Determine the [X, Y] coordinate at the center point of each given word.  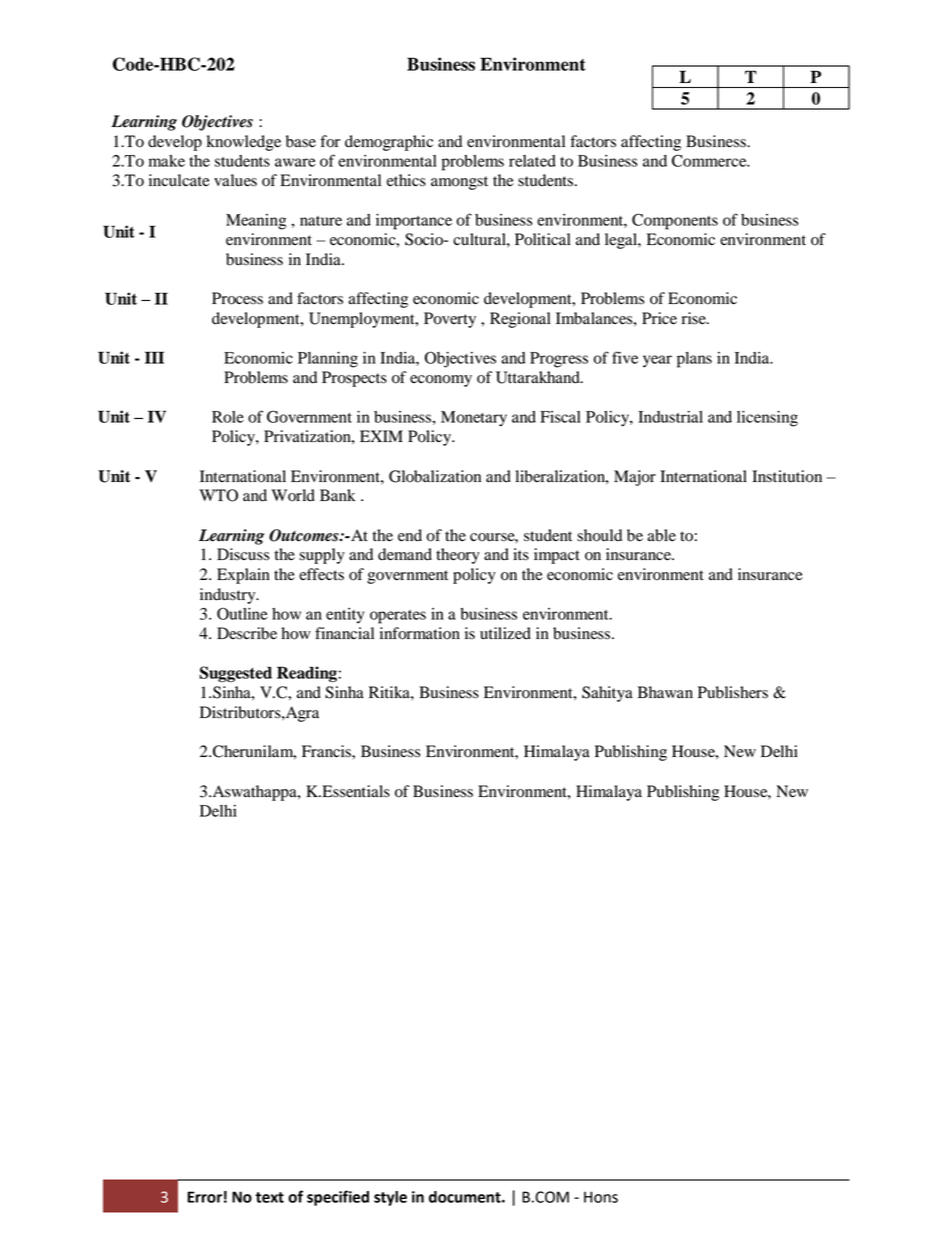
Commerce [710, 160]
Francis [327, 751]
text [270, 1197]
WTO [218, 495]
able [661, 535]
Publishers [733, 692]
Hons [601, 1197]
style [390, 1198]
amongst [459, 183]
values [235, 180]
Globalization [435, 476]
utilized [505, 633]
